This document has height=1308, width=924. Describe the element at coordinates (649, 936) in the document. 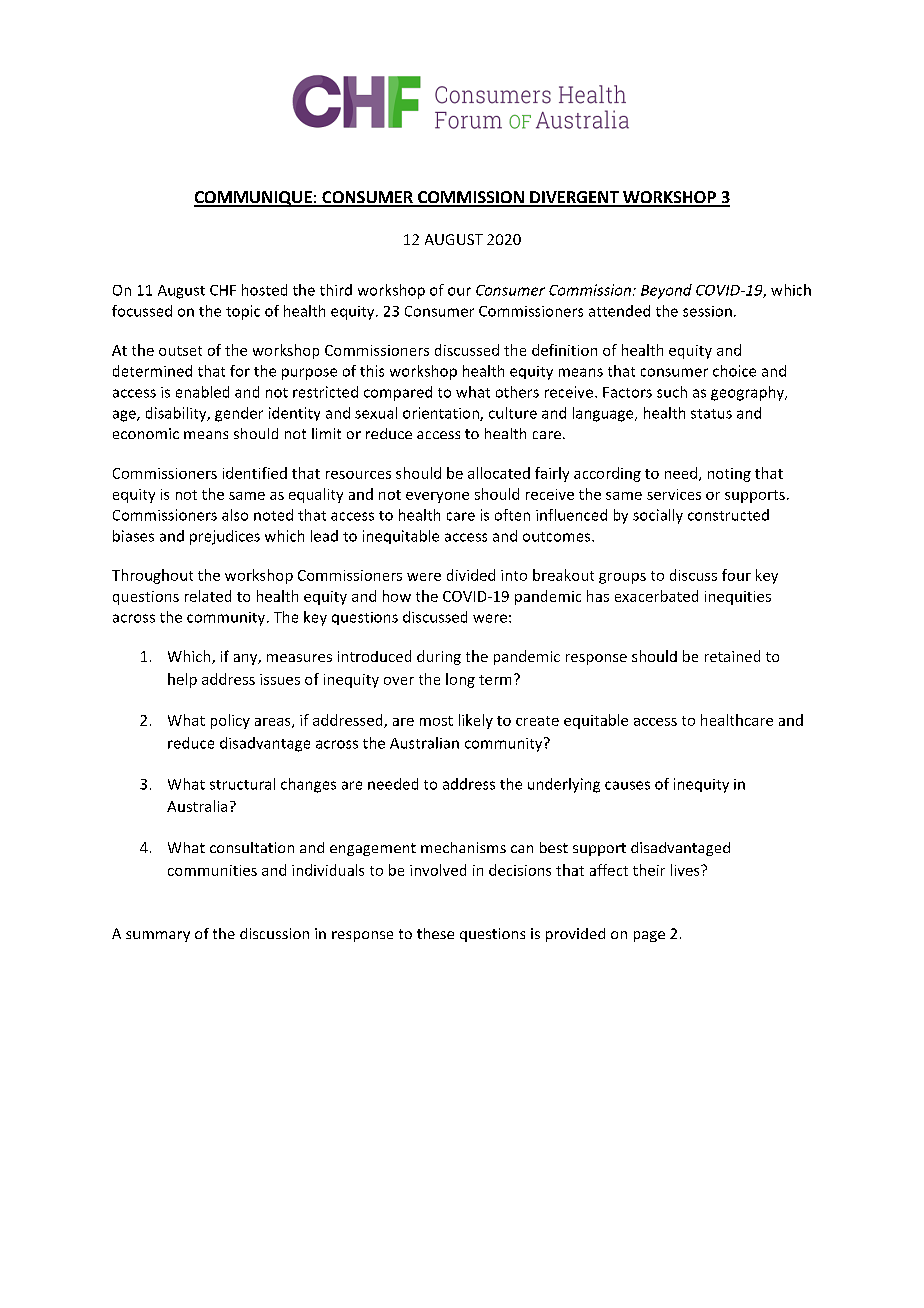

I see `page` at that location.
